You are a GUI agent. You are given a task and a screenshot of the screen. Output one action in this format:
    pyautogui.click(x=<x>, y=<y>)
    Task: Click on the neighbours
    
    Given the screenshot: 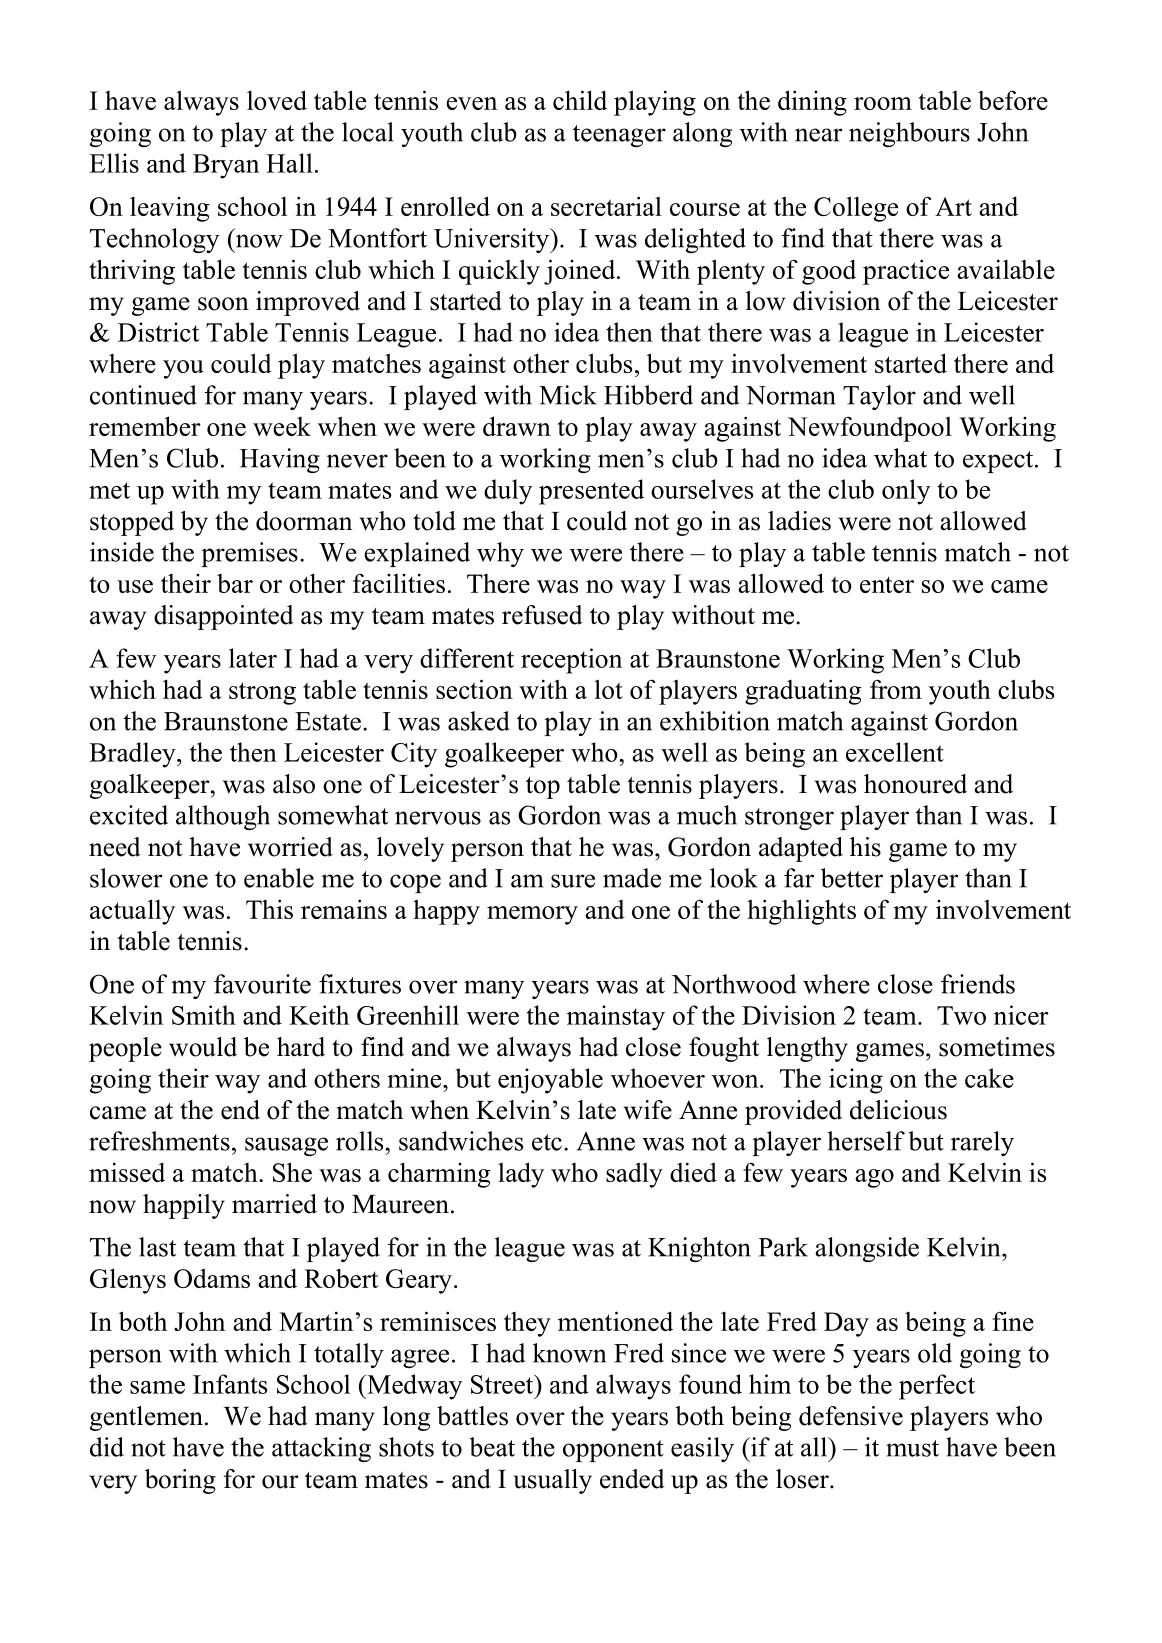 What is the action you would take?
    pyautogui.click(x=909, y=134)
